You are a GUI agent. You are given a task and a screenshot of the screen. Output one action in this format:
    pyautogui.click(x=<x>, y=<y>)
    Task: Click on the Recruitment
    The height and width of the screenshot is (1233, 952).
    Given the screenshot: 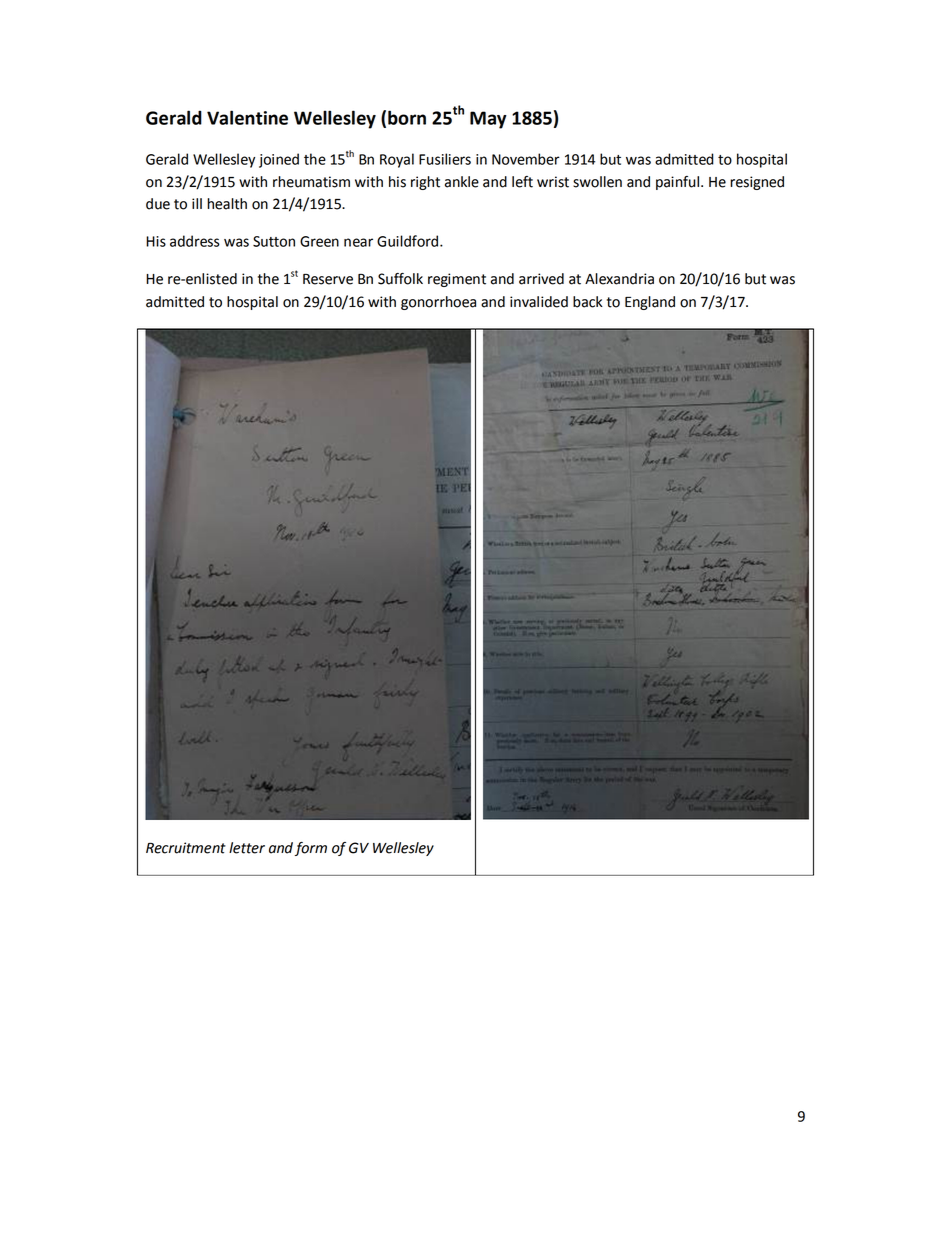 What is the action you would take?
    pyautogui.click(x=186, y=848)
